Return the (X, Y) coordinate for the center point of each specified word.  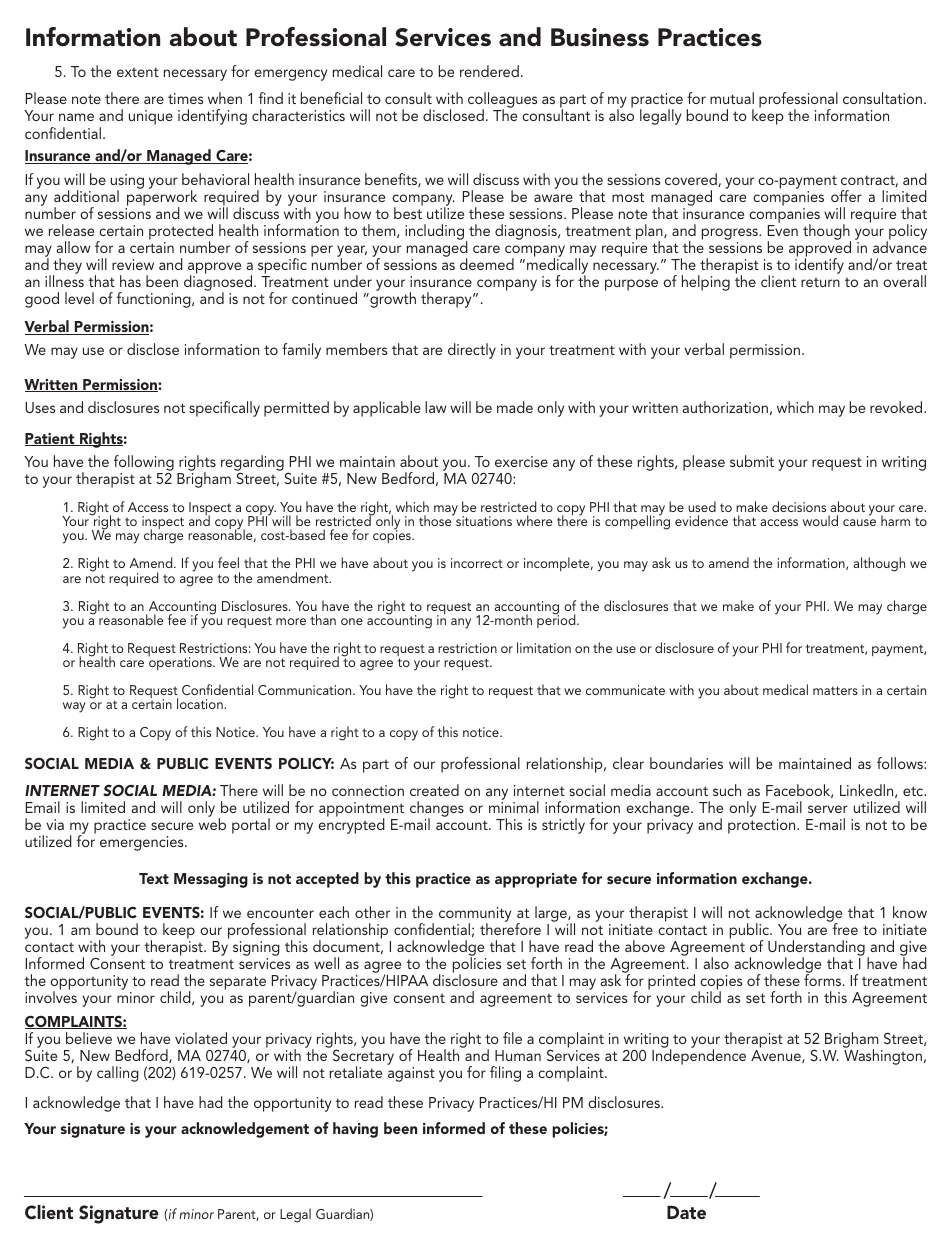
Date (686, 1212)
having (355, 1130)
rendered (489, 71)
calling (118, 1074)
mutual (732, 98)
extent (138, 72)
